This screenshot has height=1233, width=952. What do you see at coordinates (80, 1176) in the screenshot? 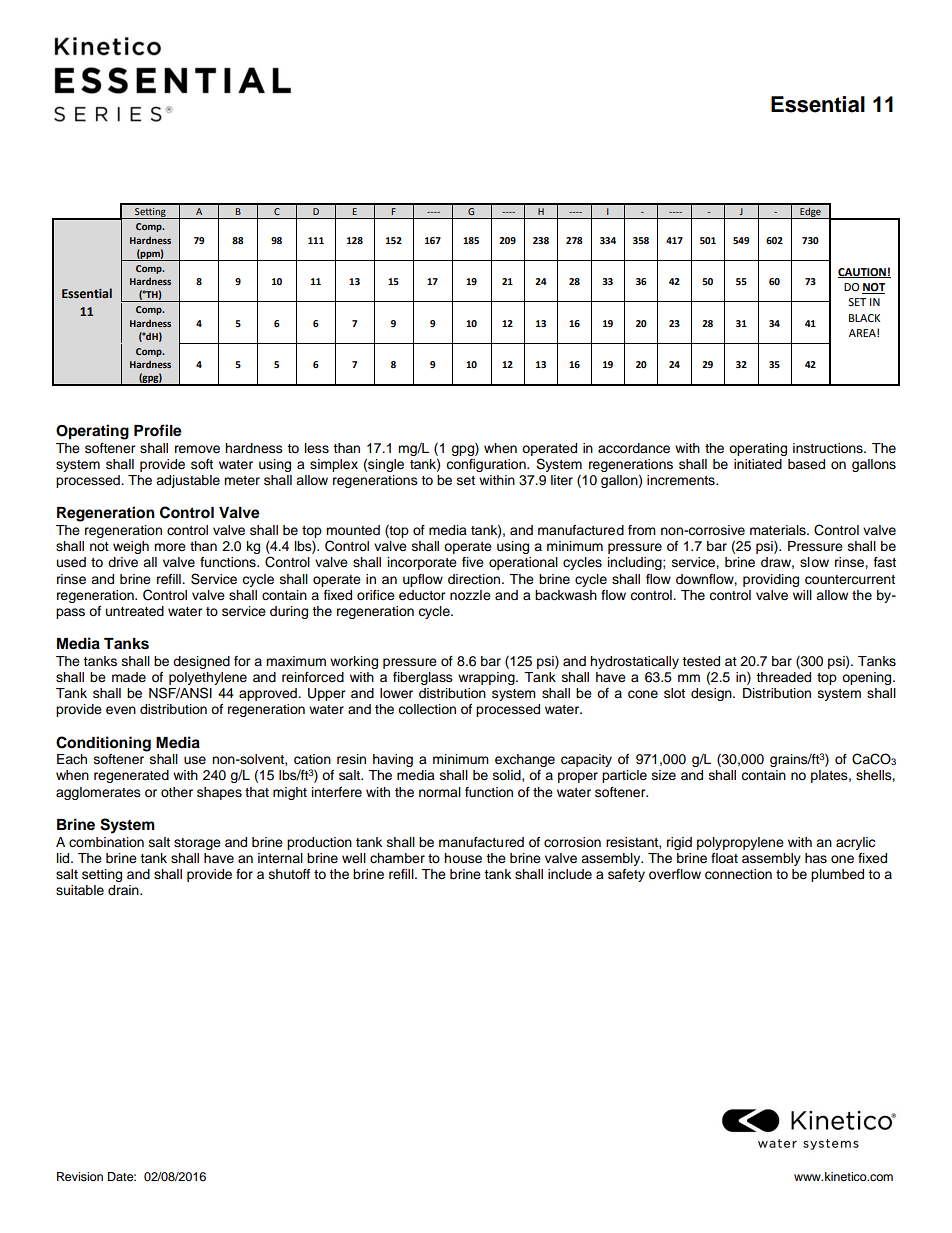
I see `Revision` at bounding box center [80, 1176].
